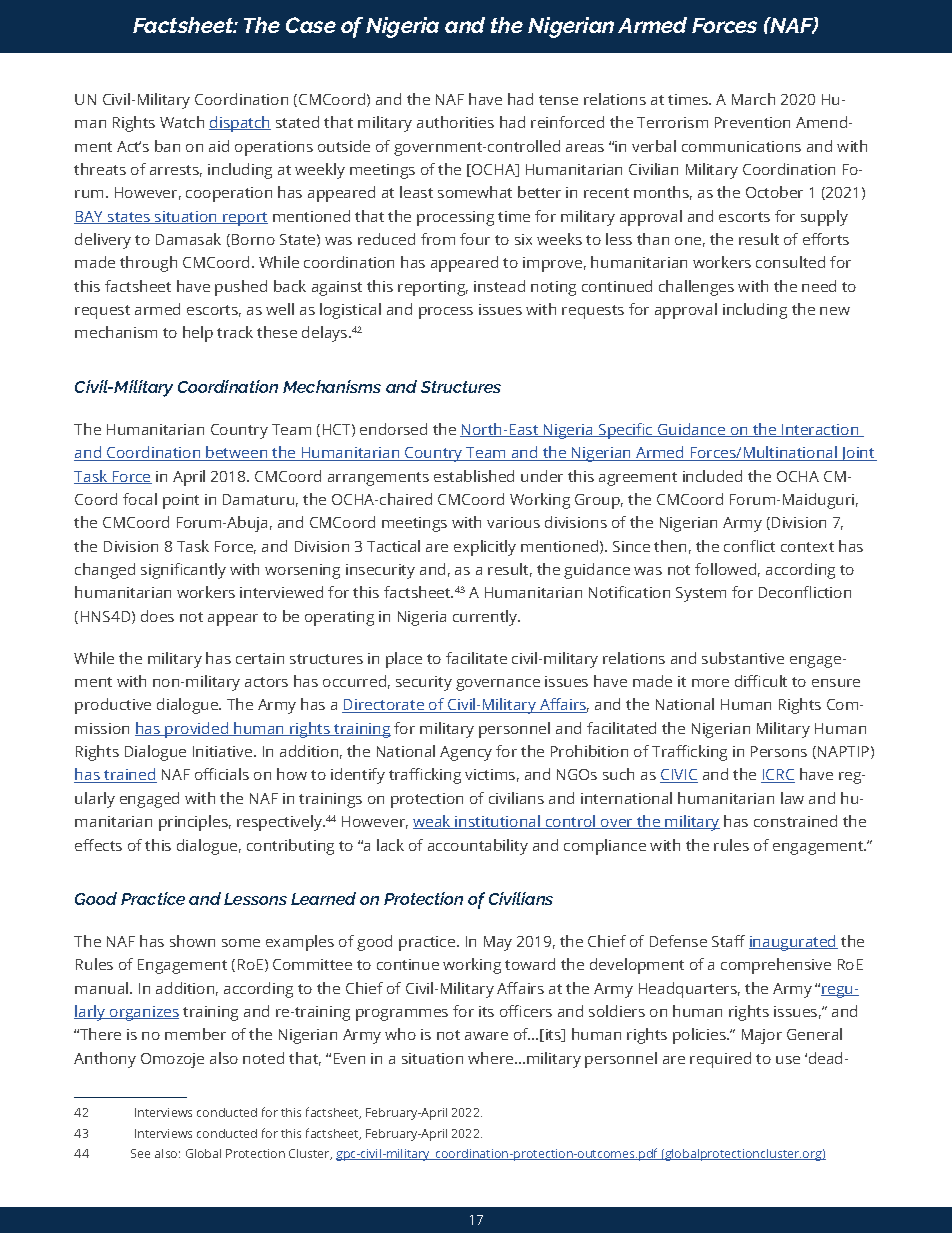 The height and width of the document is (1233, 952). Describe the element at coordinates (486, 1036) in the document. I see `aware` at that location.
